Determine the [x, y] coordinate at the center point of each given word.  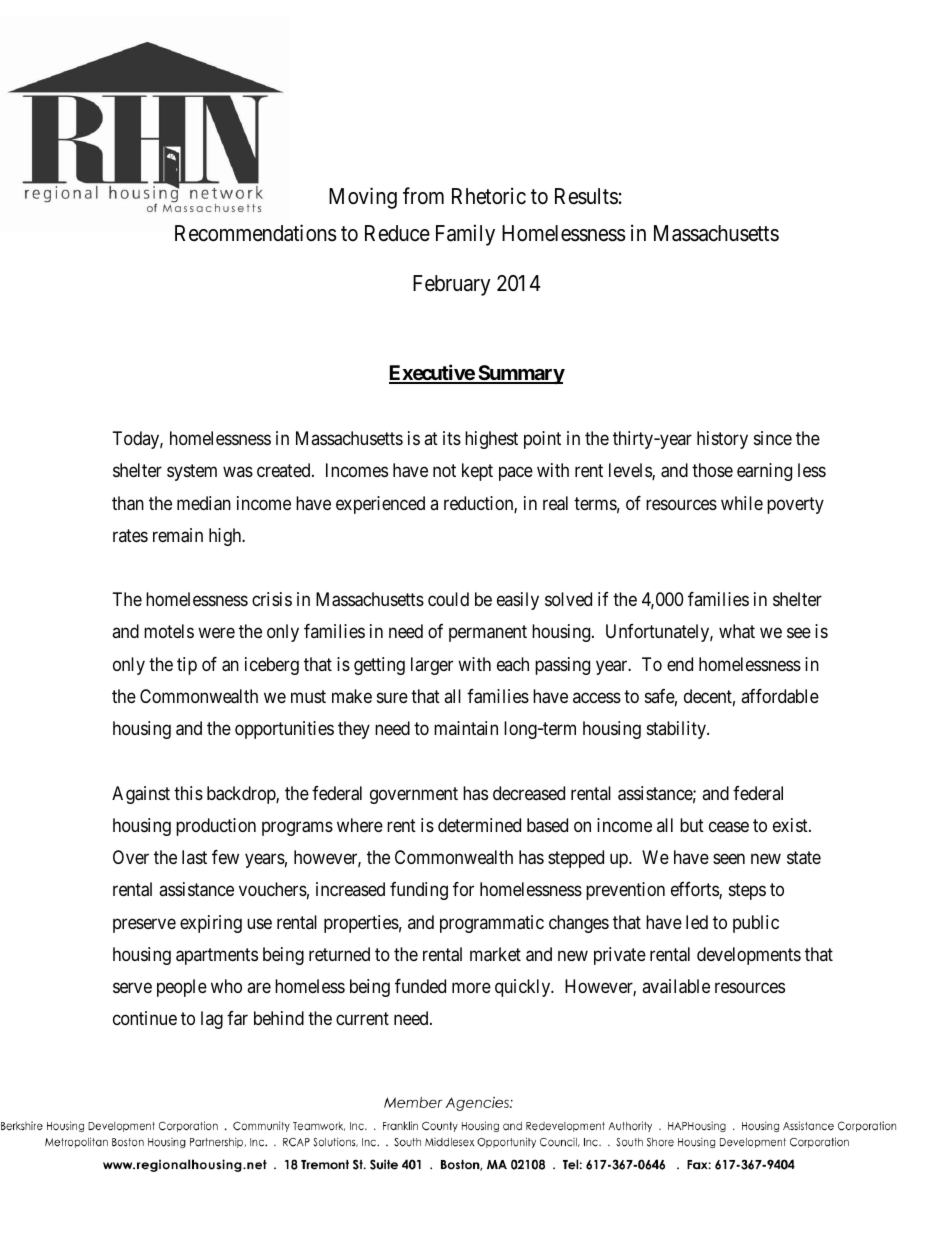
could [448, 599]
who [226, 986]
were [216, 633]
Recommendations [256, 233]
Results [586, 196]
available [676, 986]
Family [465, 235]
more [471, 987]
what [737, 631]
